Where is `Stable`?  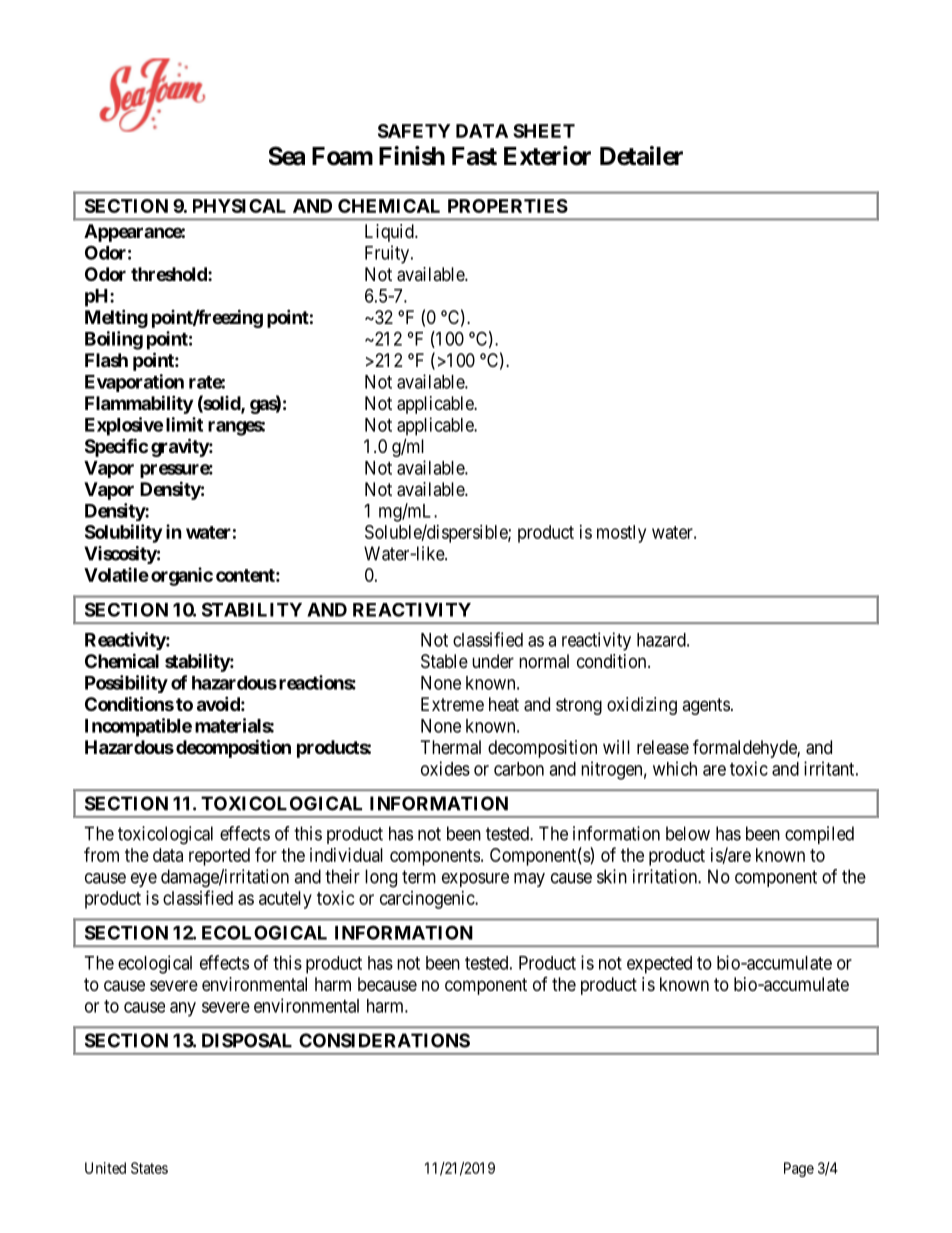
Stable is located at coordinates (444, 661).
